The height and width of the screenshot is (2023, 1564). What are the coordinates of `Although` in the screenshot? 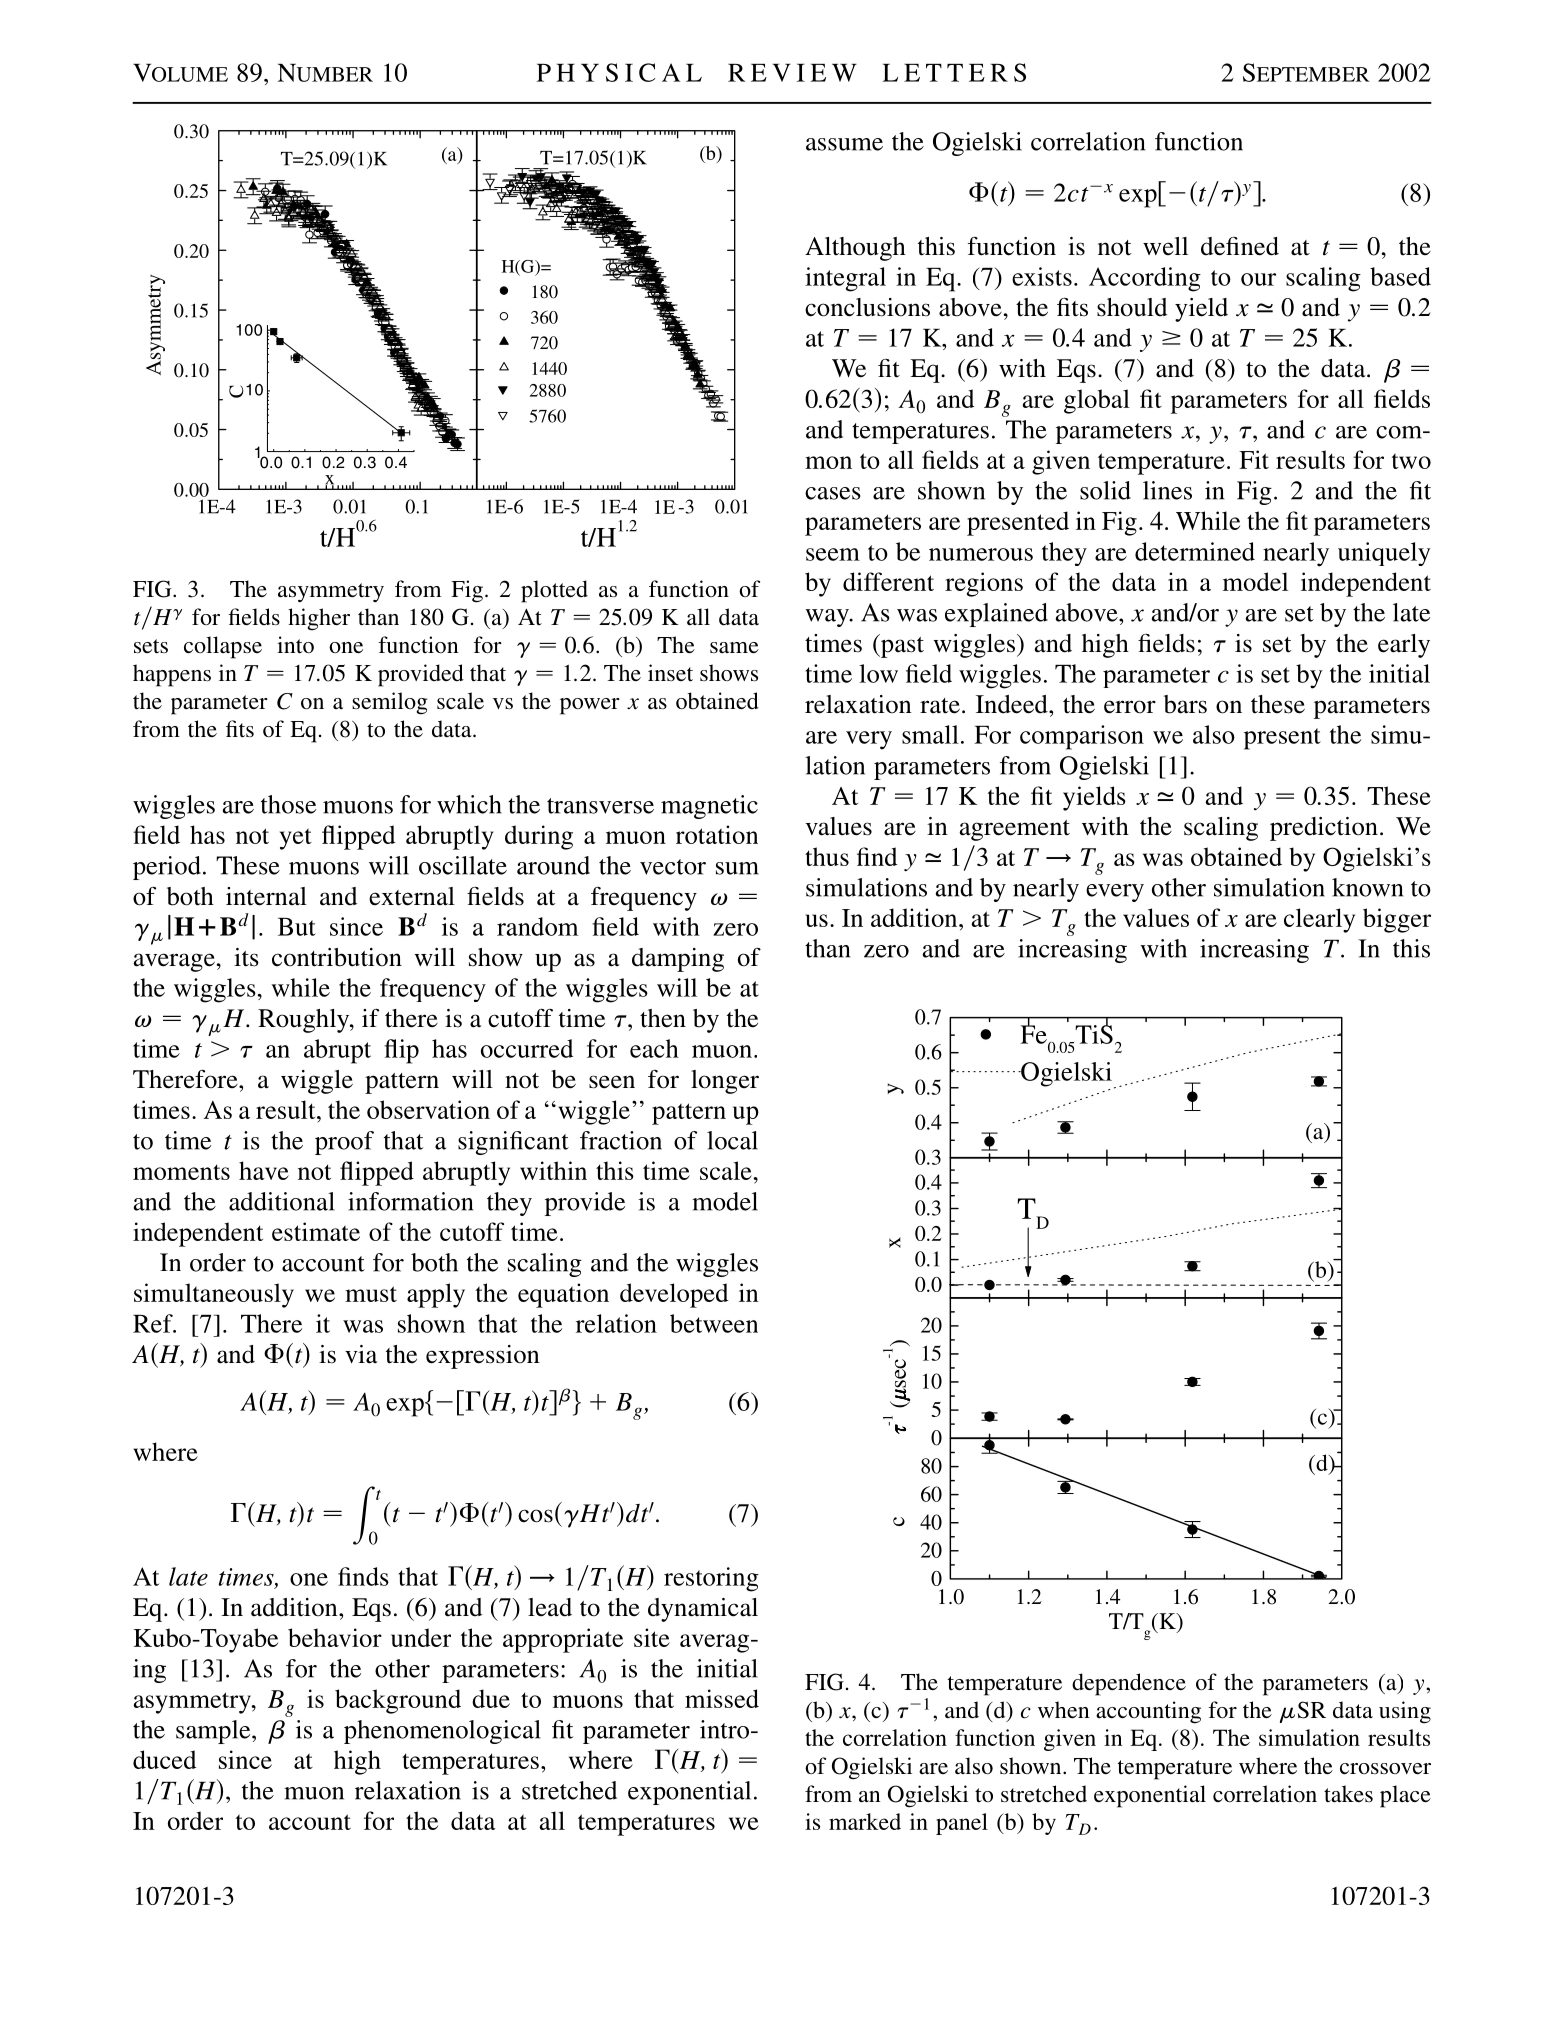 It's located at (855, 249).
